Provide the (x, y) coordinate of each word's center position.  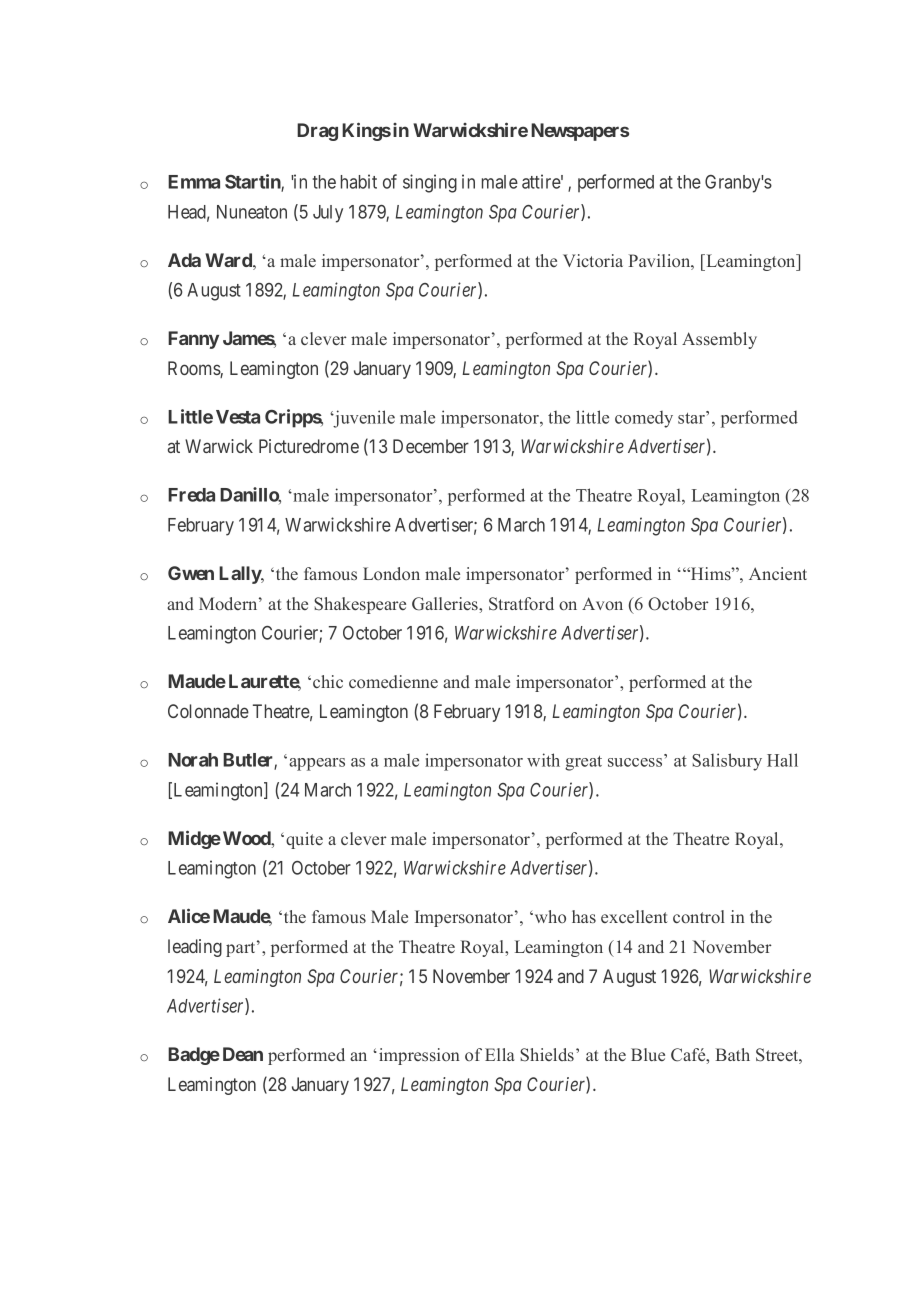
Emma (194, 182)
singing (430, 183)
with (543, 760)
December (431, 446)
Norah (193, 760)
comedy (644, 419)
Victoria (593, 260)
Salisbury (727, 762)
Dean (243, 1054)
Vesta (238, 417)
